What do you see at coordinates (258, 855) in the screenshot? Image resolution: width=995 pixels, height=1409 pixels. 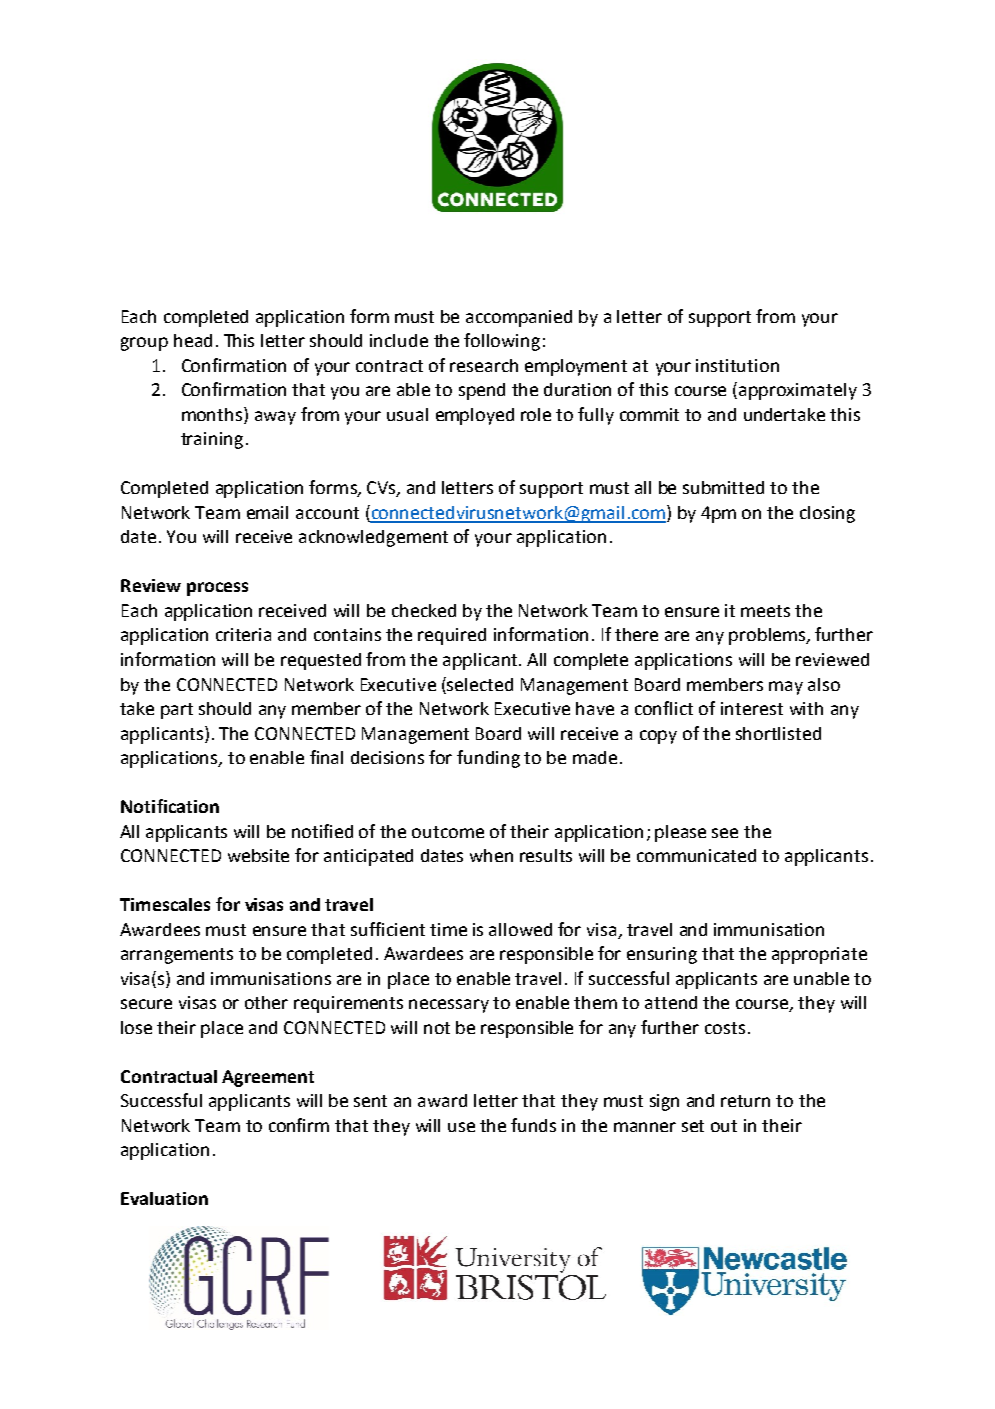 I see `website` at bounding box center [258, 855].
